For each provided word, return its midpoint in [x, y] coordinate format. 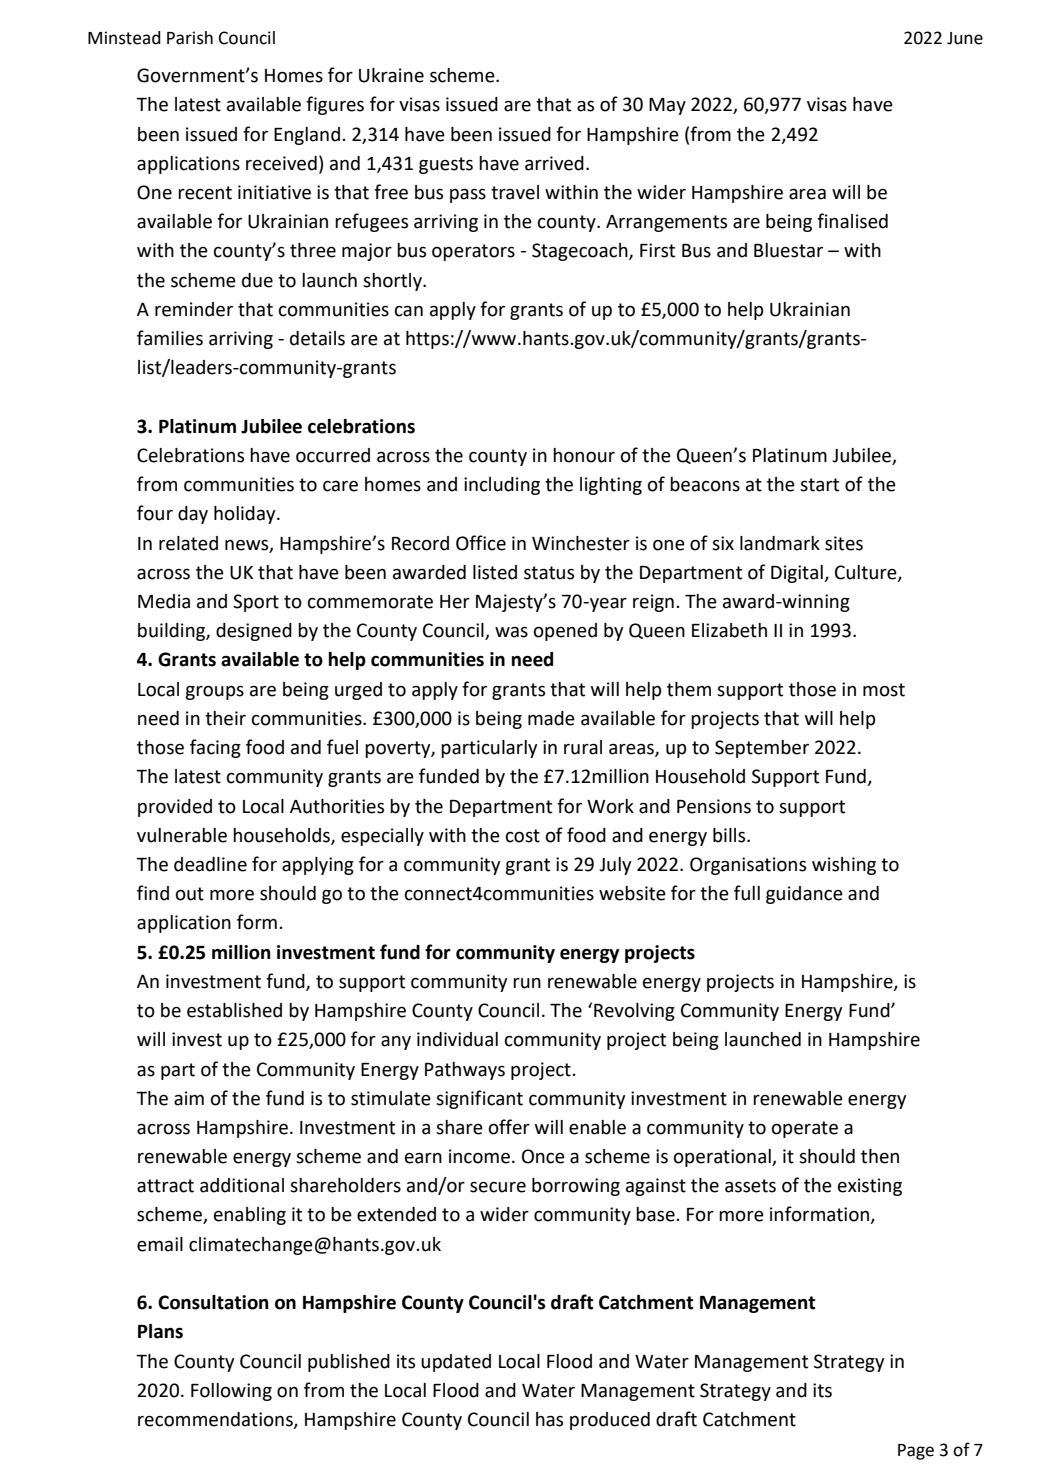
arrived [554, 163]
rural [583, 747]
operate [805, 1129]
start [819, 485]
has [549, 1419]
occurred [333, 455]
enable [597, 1127]
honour [584, 455]
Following [231, 1392]
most [884, 690]
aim [189, 1098]
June [965, 38]
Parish [190, 38]
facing [215, 748]
